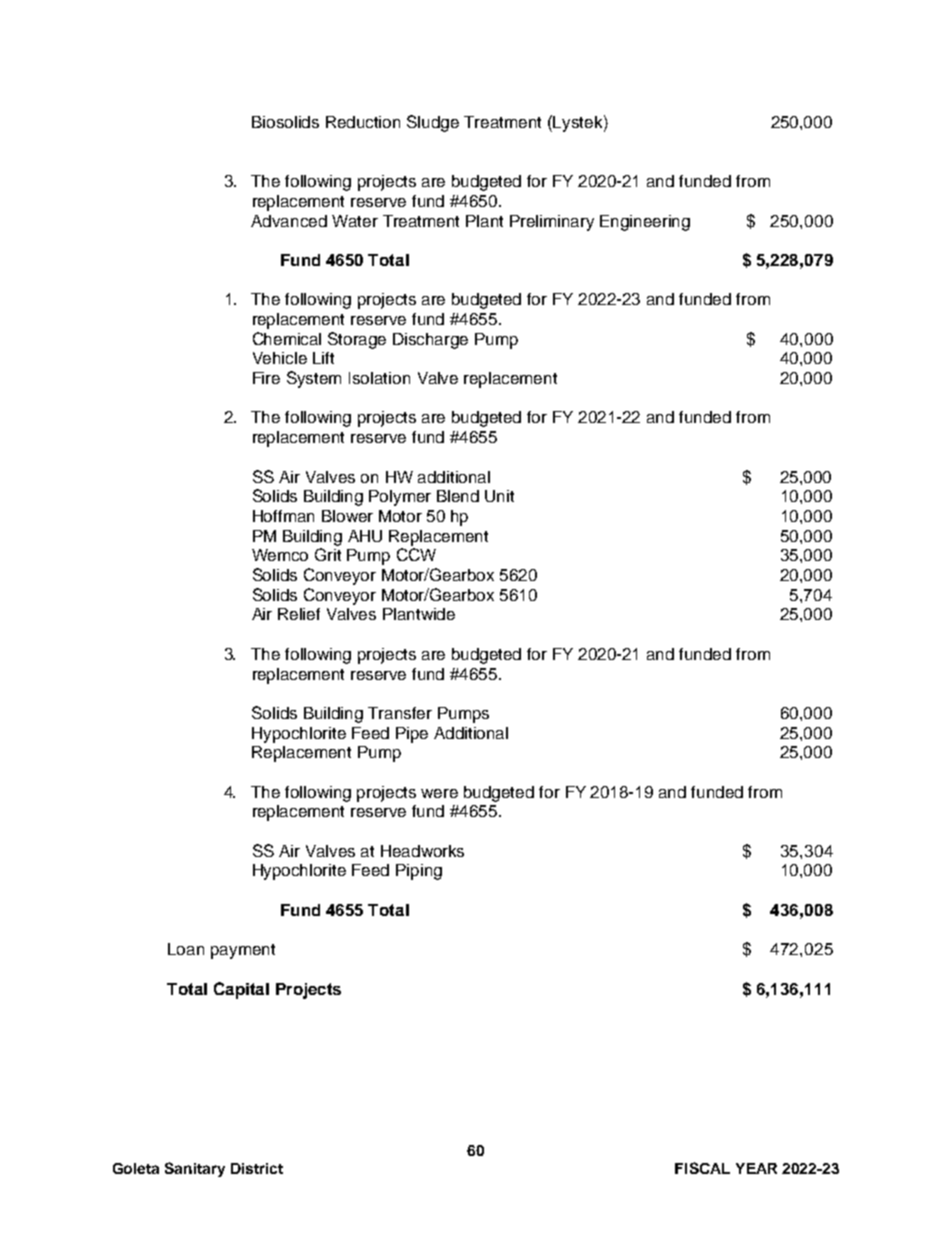 The width and height of the screenshot is (952, 1233). I want to click on Sludge, so click(433, 123).
